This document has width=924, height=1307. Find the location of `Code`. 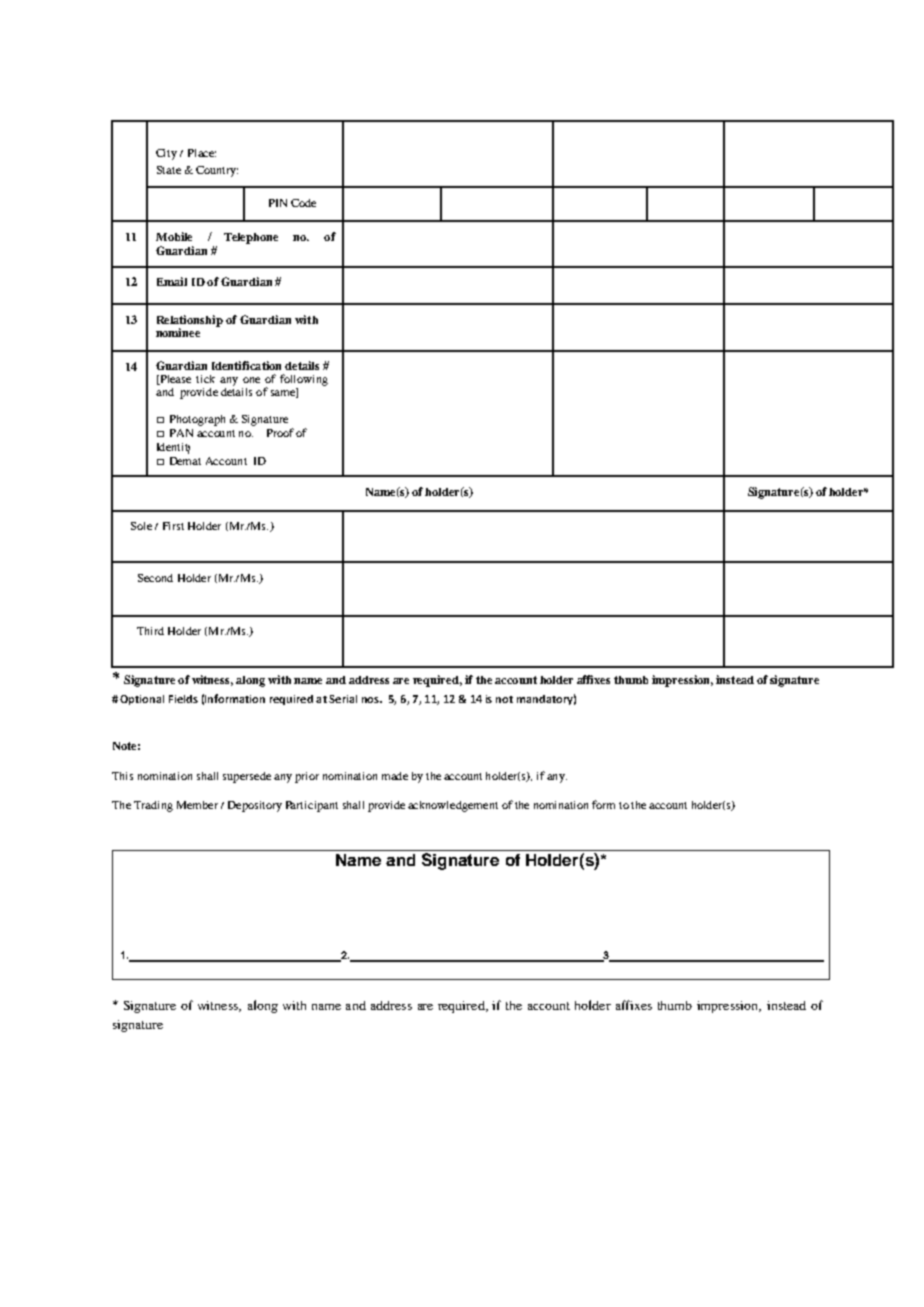

Code is located at coordinates (303, 203).
